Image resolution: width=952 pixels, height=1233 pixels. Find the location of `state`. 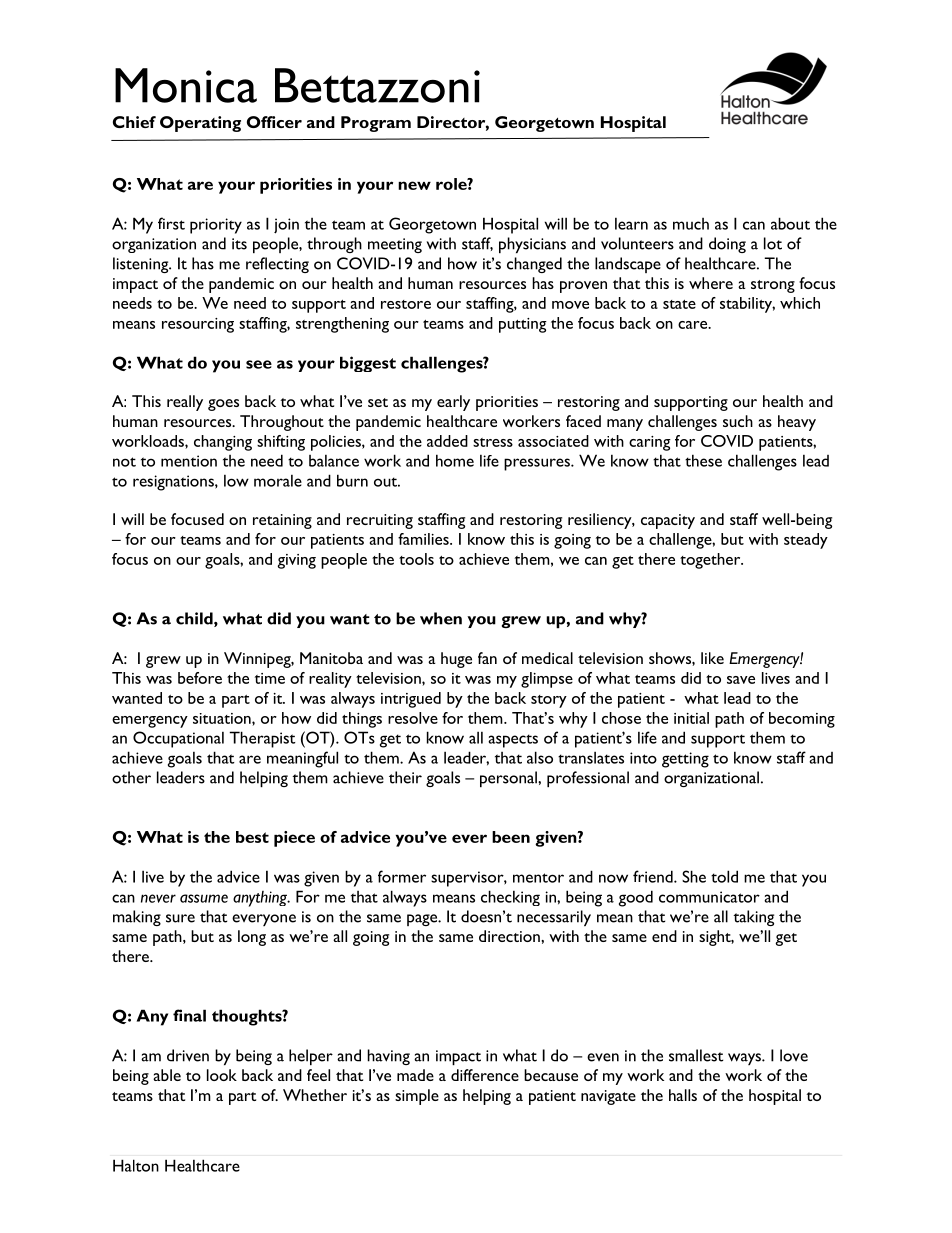

state is located at coordinates (679, 304).
